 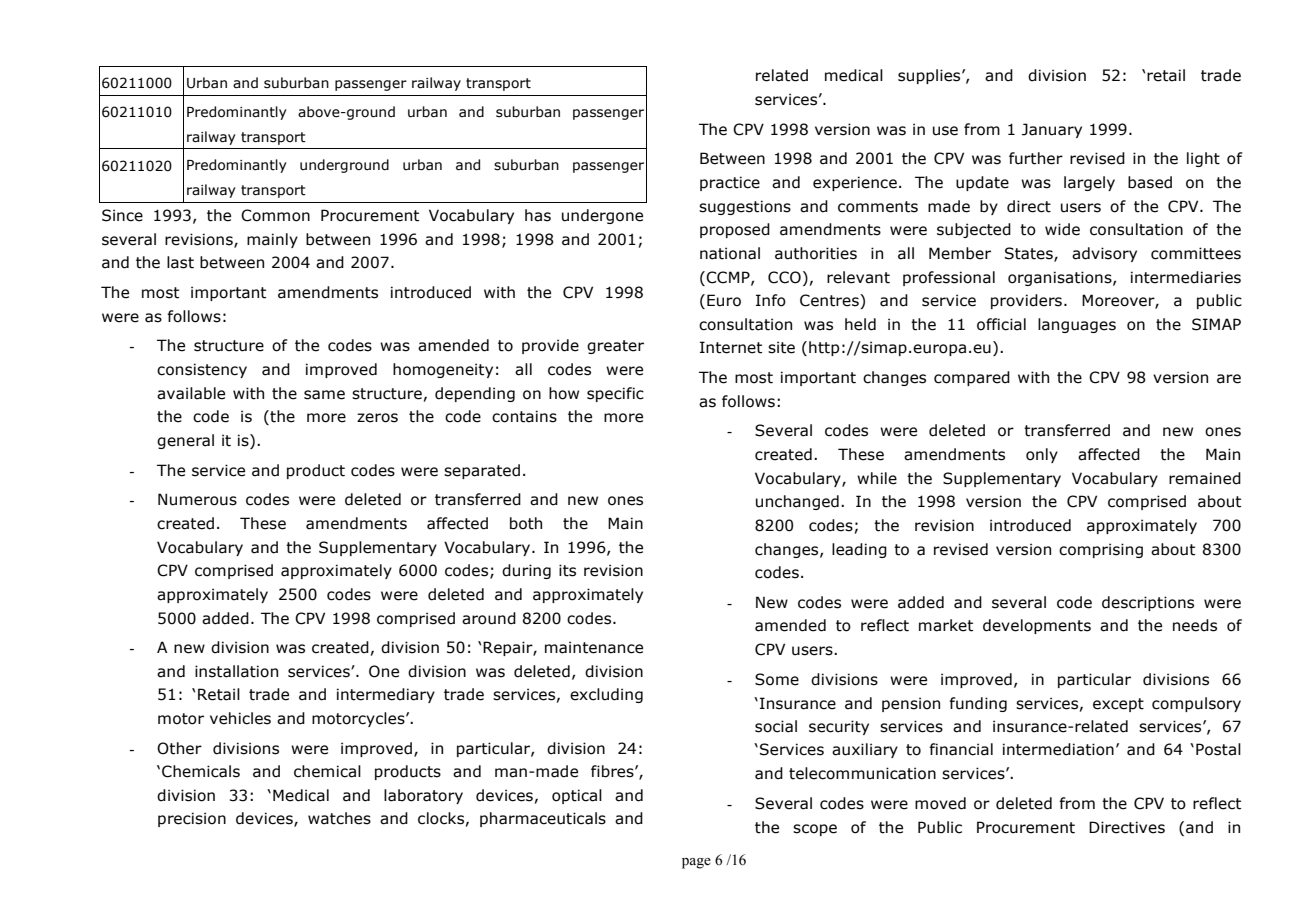 I want to click on unchanged, so click(x=797, y=502).
